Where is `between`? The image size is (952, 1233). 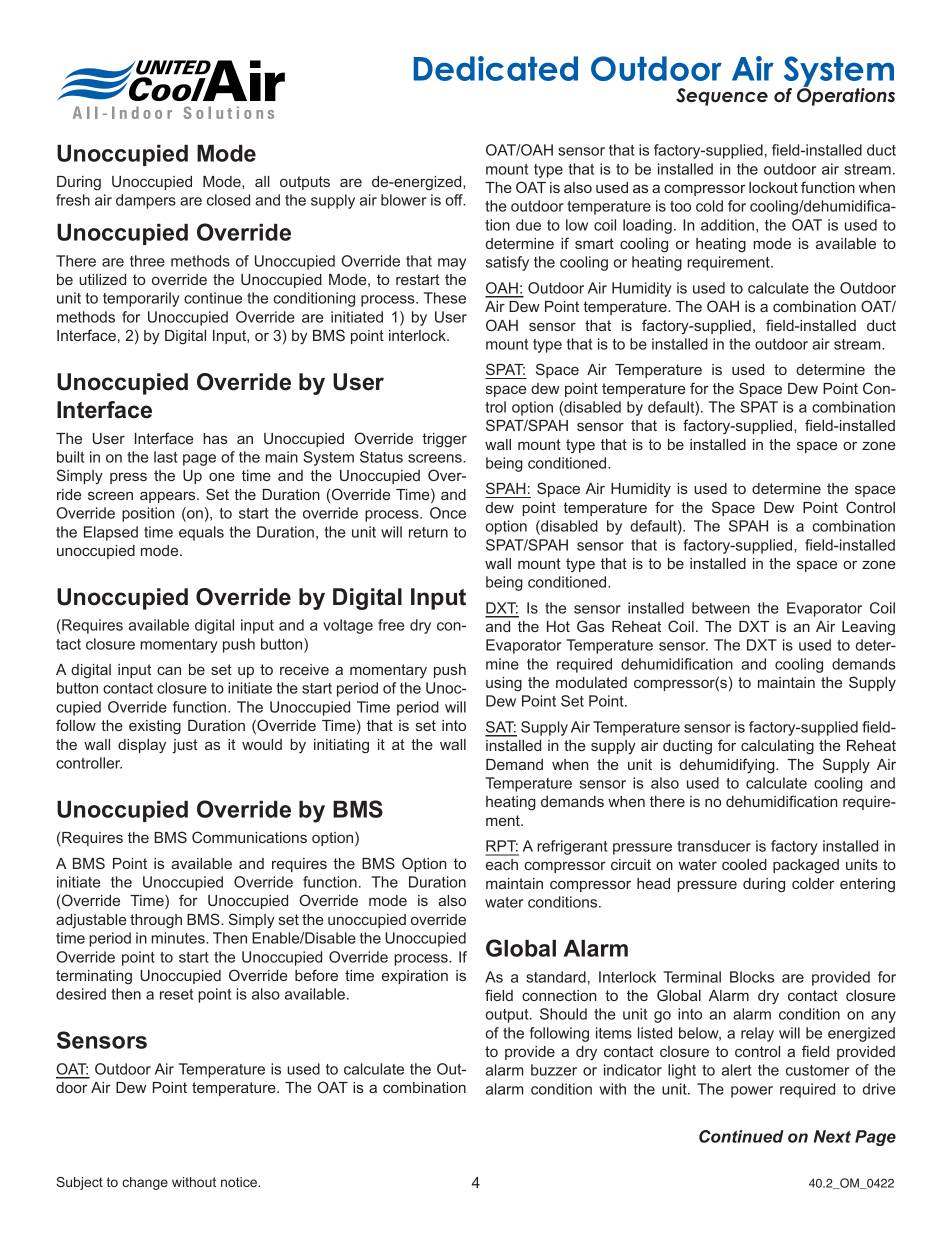
between is located at coordinates (721, 608).
